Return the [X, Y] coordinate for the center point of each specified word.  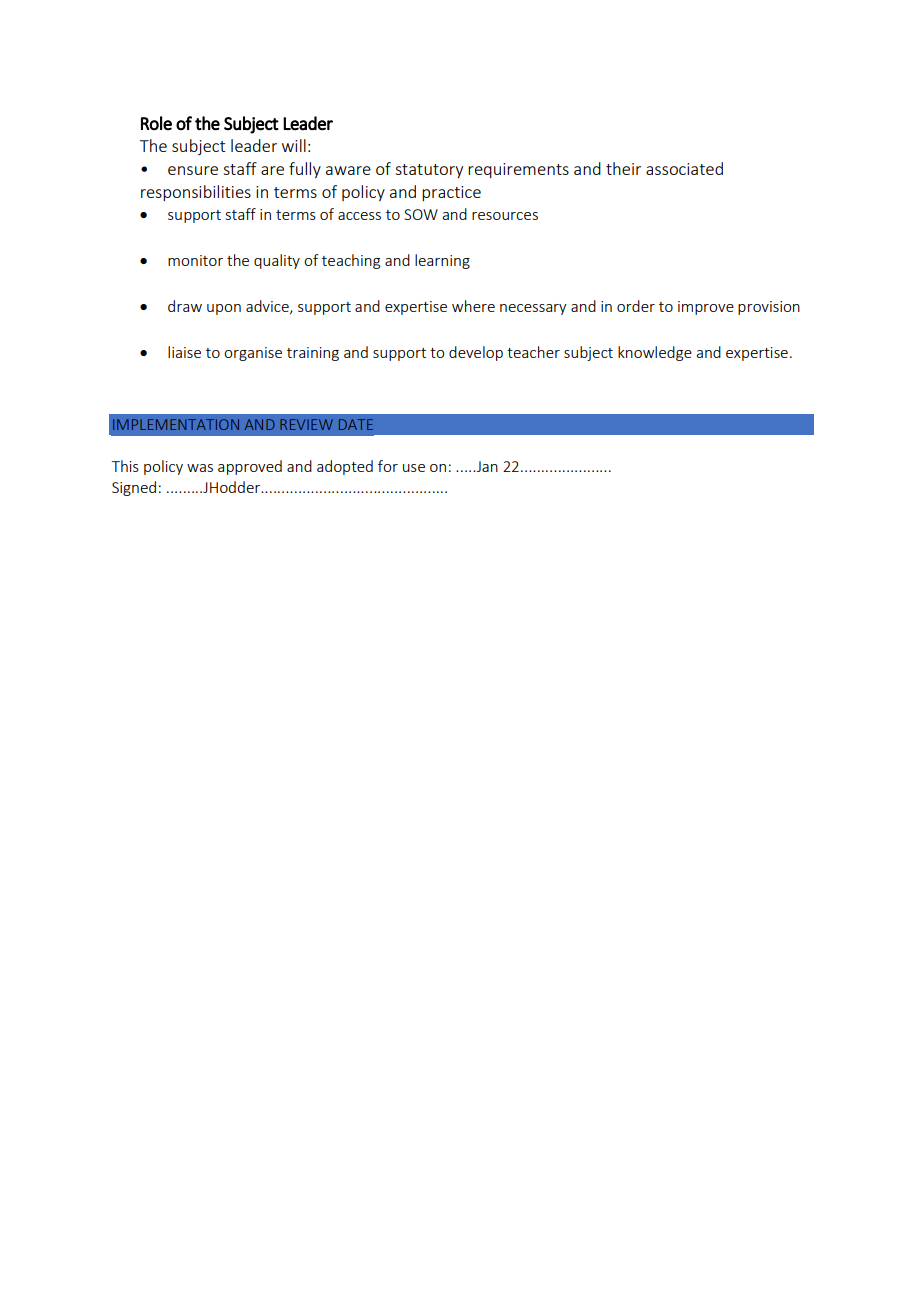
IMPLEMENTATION [176, 424]
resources [505, 216]
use [414, 468]
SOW [421, 214]
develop [476, 353]
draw [185, 306]
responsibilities [196, 193]
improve [706, 308]
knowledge [655, 353]
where [473, 306]
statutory [429, 171]
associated [684, 168]
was [200, 468]
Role [156, 123]
